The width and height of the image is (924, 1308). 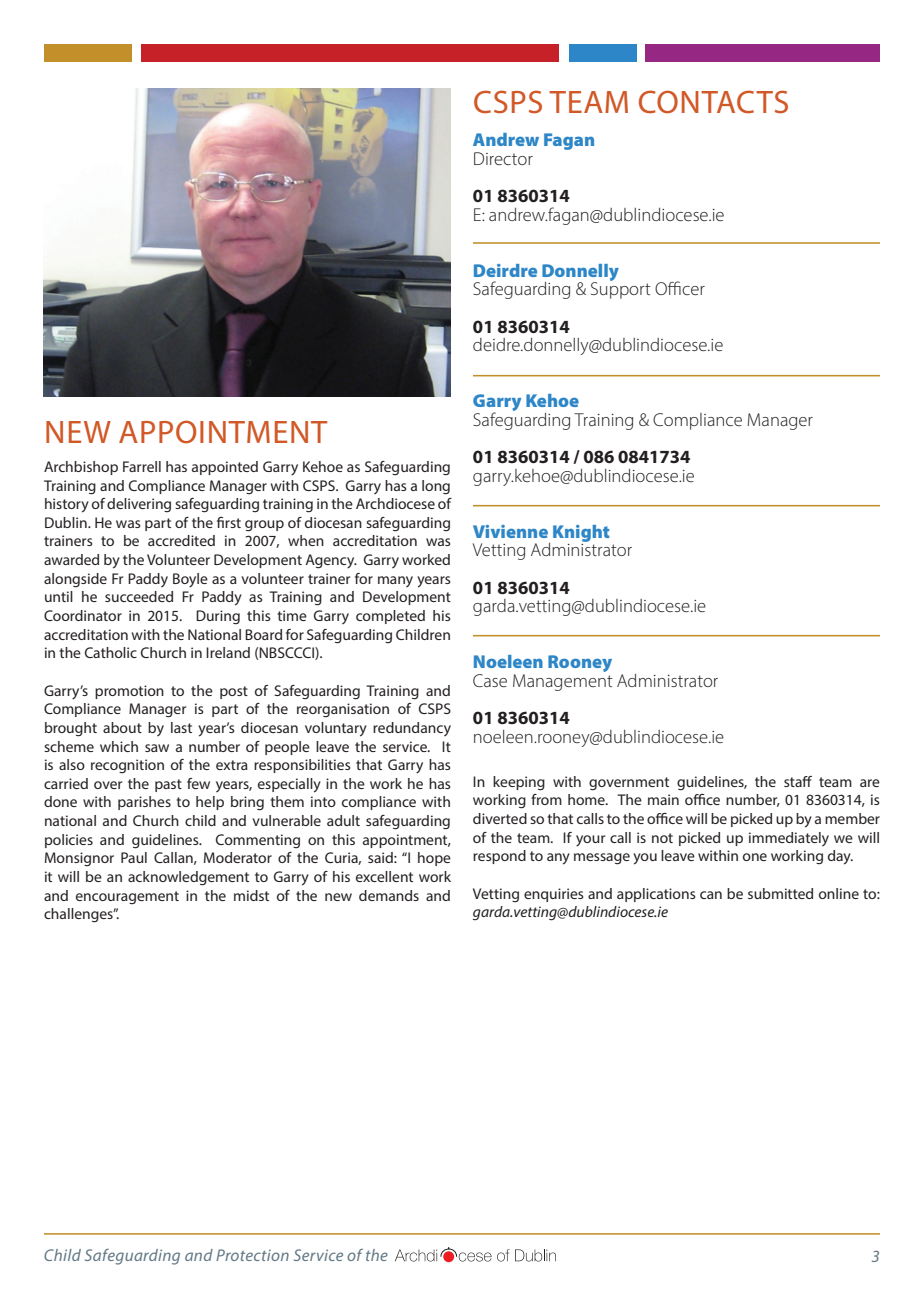 What do you see at coordinates (127, 897) in the image?
I see `encouragement` at bounding box center [127, 897].
